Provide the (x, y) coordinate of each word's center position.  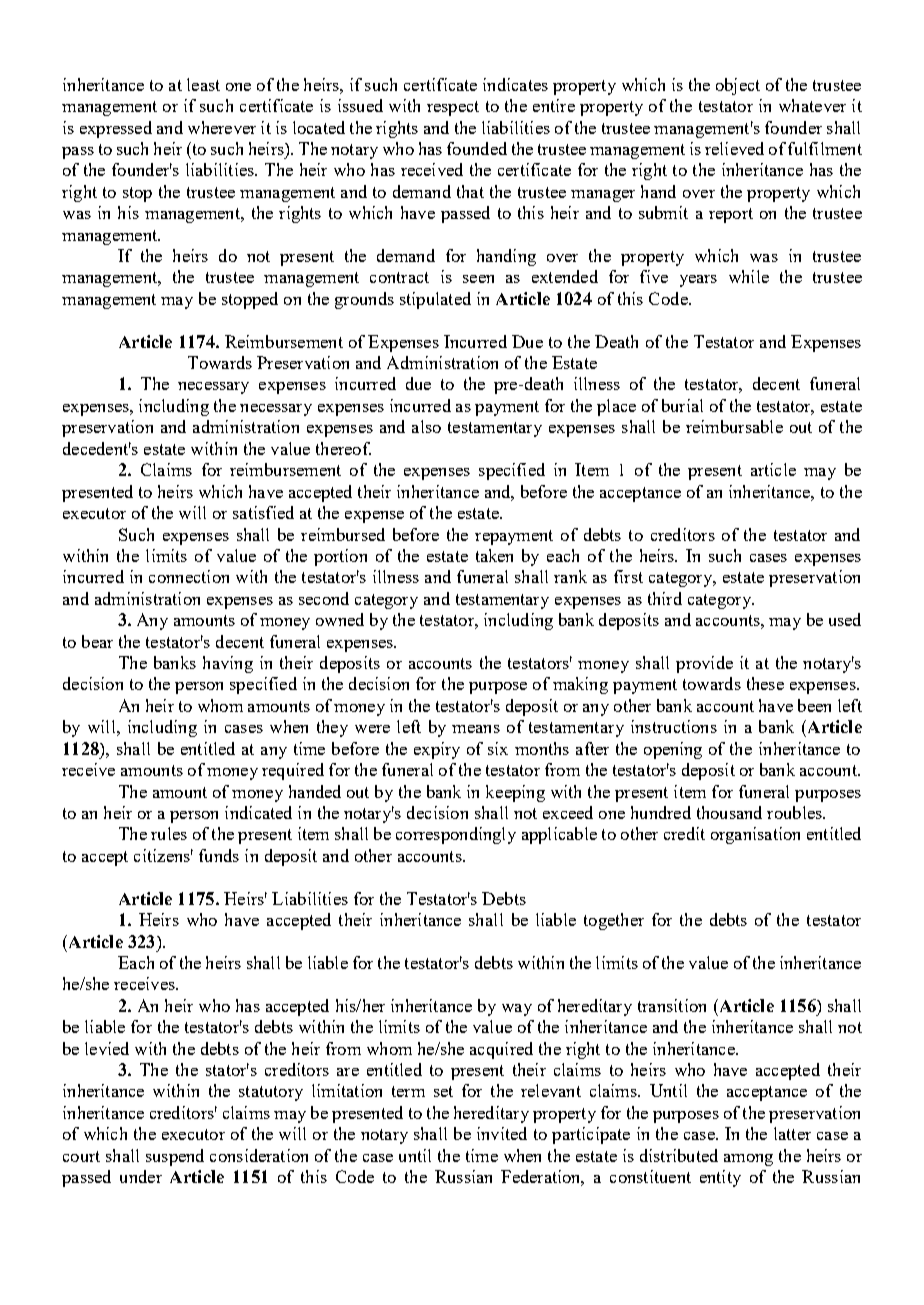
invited (502, 1133)
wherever (222, 127)
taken (494, 555)
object (738, 86)
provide (704, 664)
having (228, 664)
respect (453, 108)
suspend (175, 1157)
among (748, 1160)
